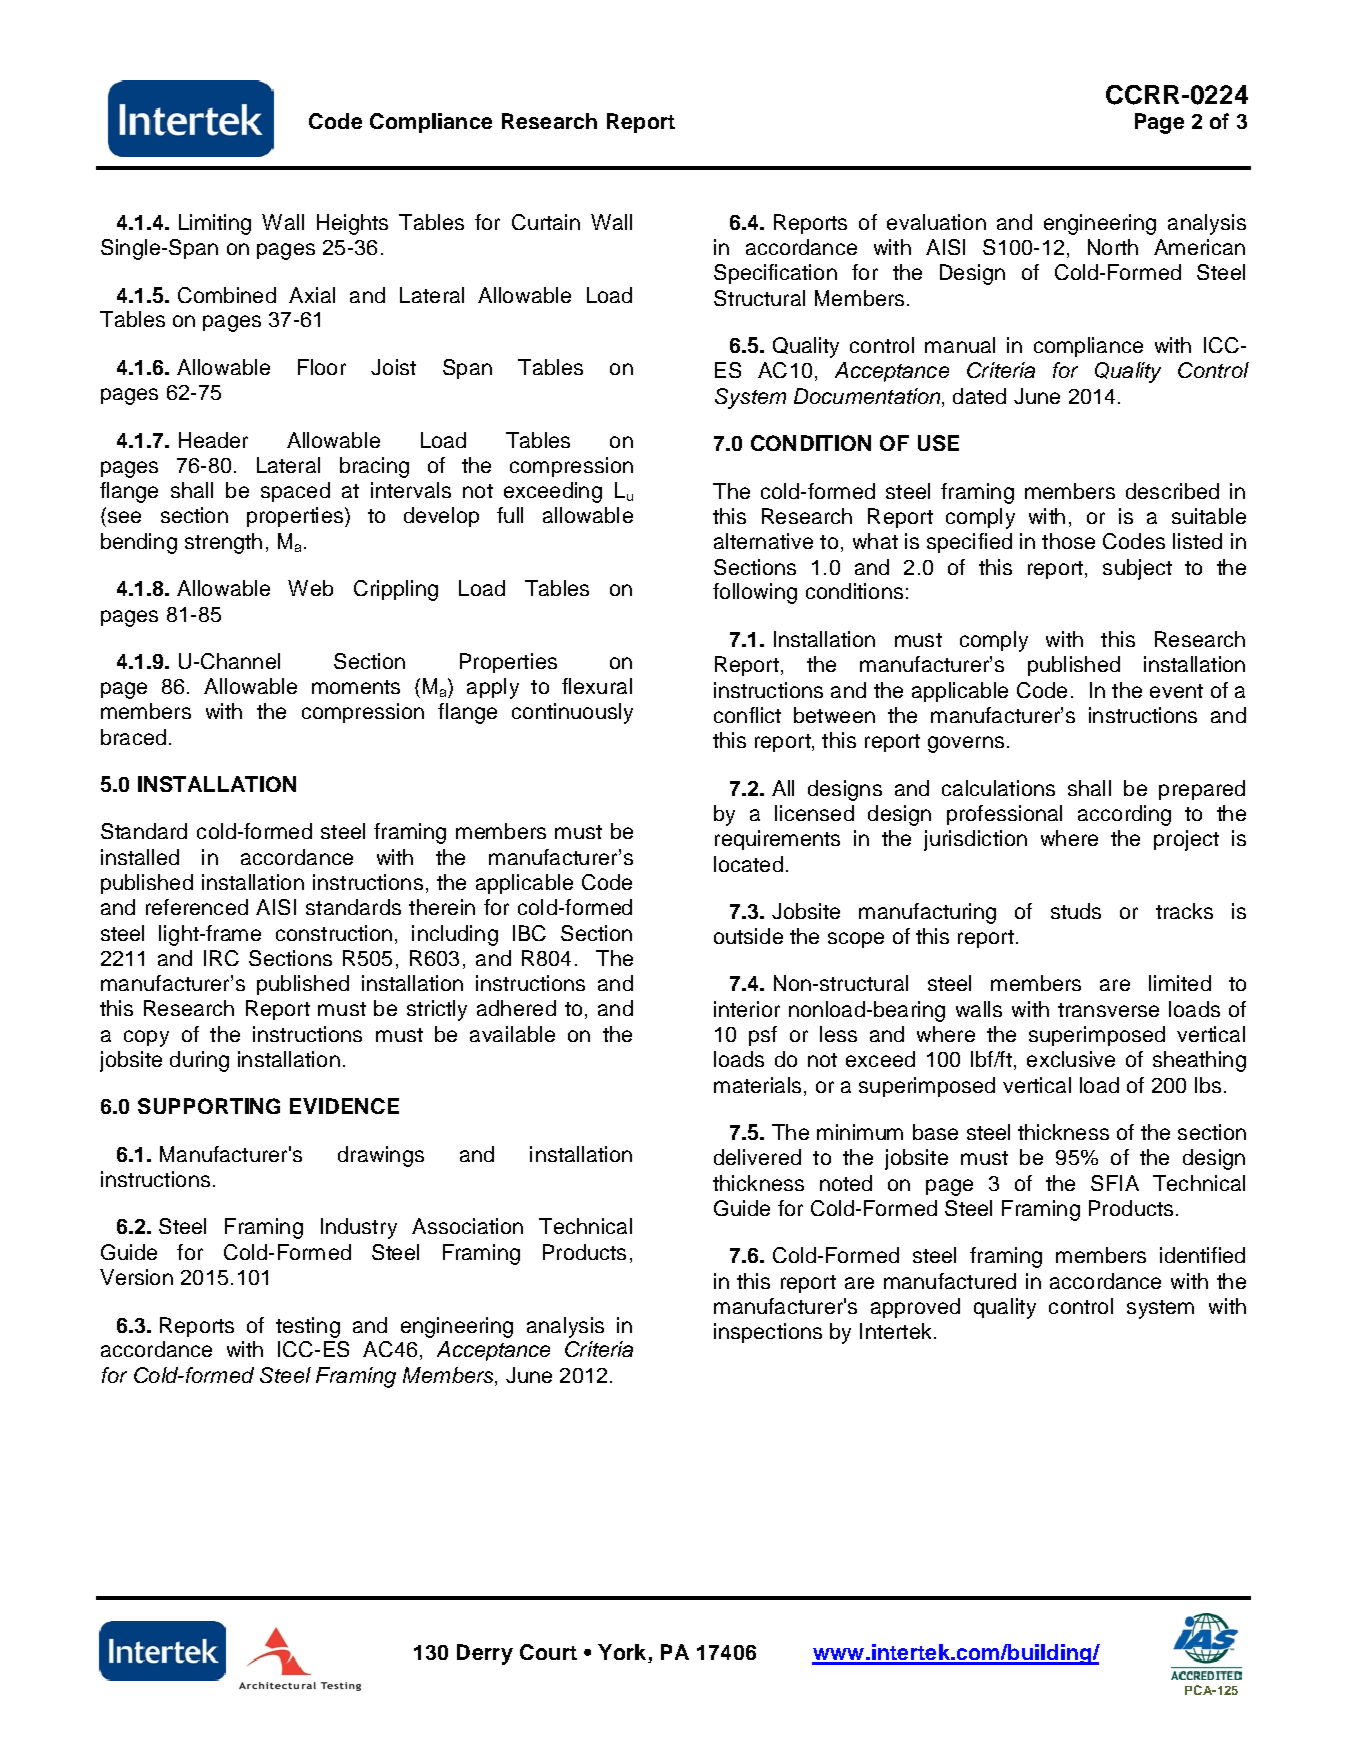  I want to click on Web, so click(310, 588).
